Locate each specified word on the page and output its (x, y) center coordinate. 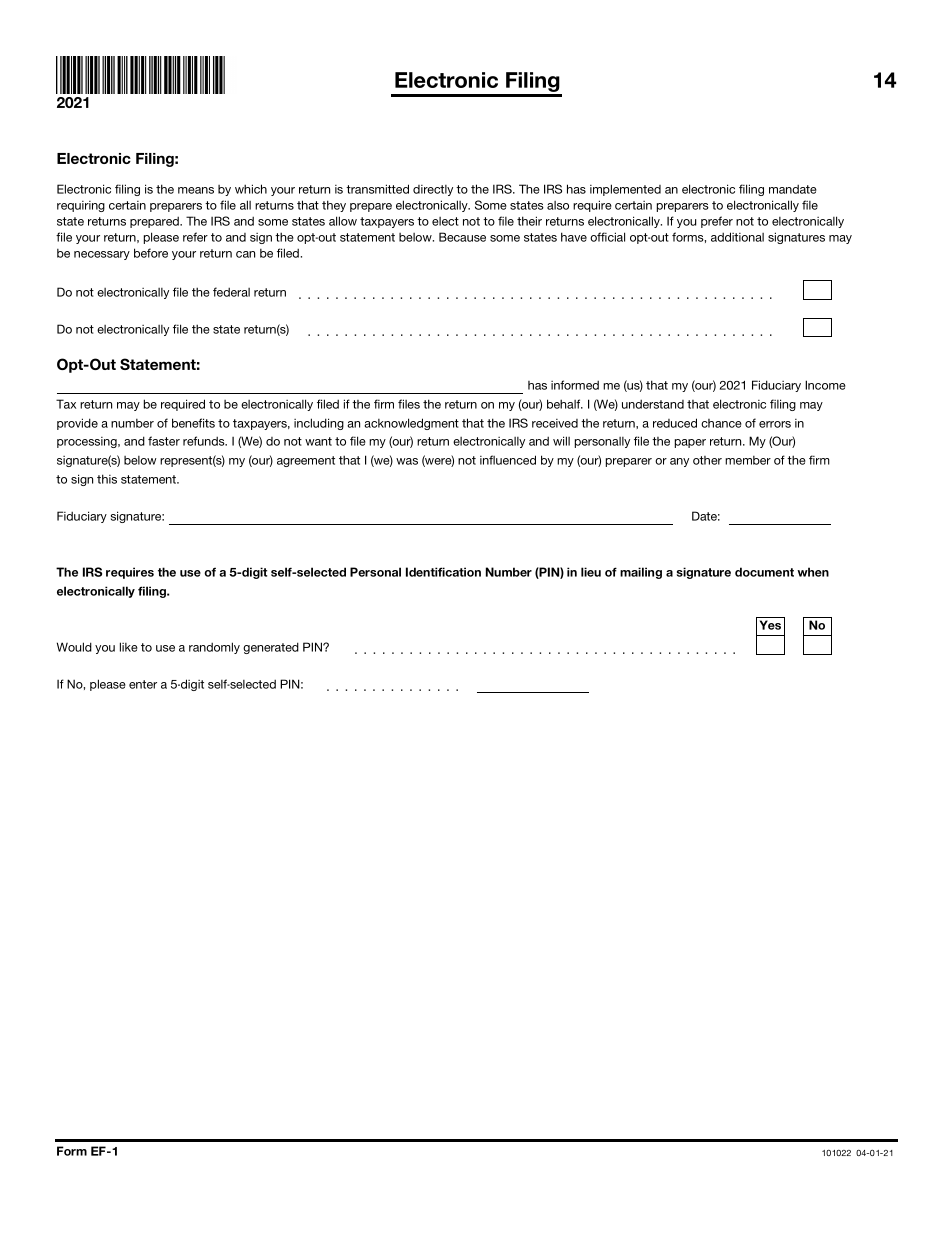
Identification (443, 572)
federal (231, 292)
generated (271, 648)
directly (433, 190)
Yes (770, 625)
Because (462, 237)
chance (721, 423)
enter (143, 684)
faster (164, 441)
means (196, 190)
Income (825, 385)
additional (737, 237)
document (764, 572)
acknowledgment (411, 424)
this (107, 479)
